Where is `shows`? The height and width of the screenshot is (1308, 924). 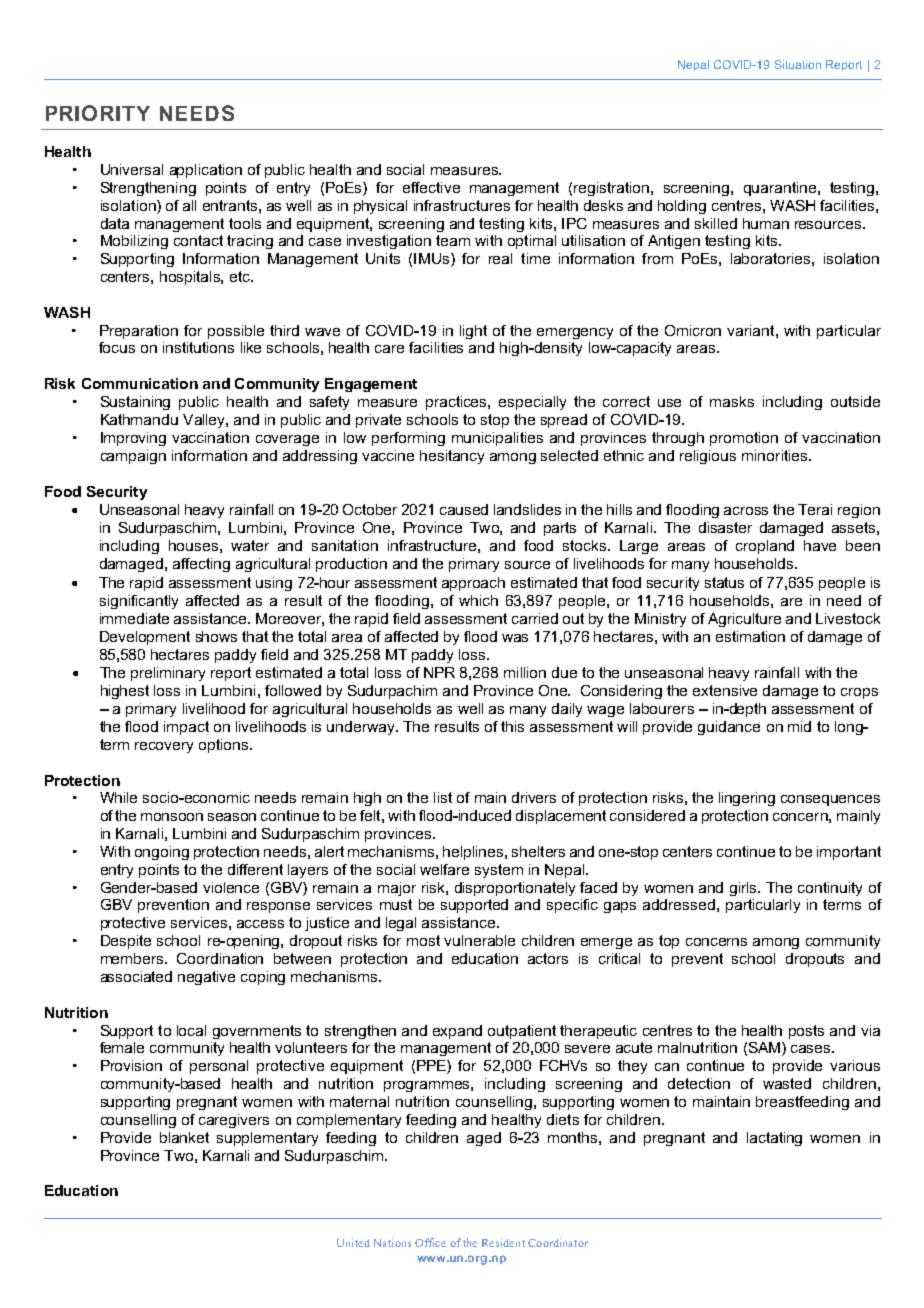 shows is located at coordinates (216, 636).
